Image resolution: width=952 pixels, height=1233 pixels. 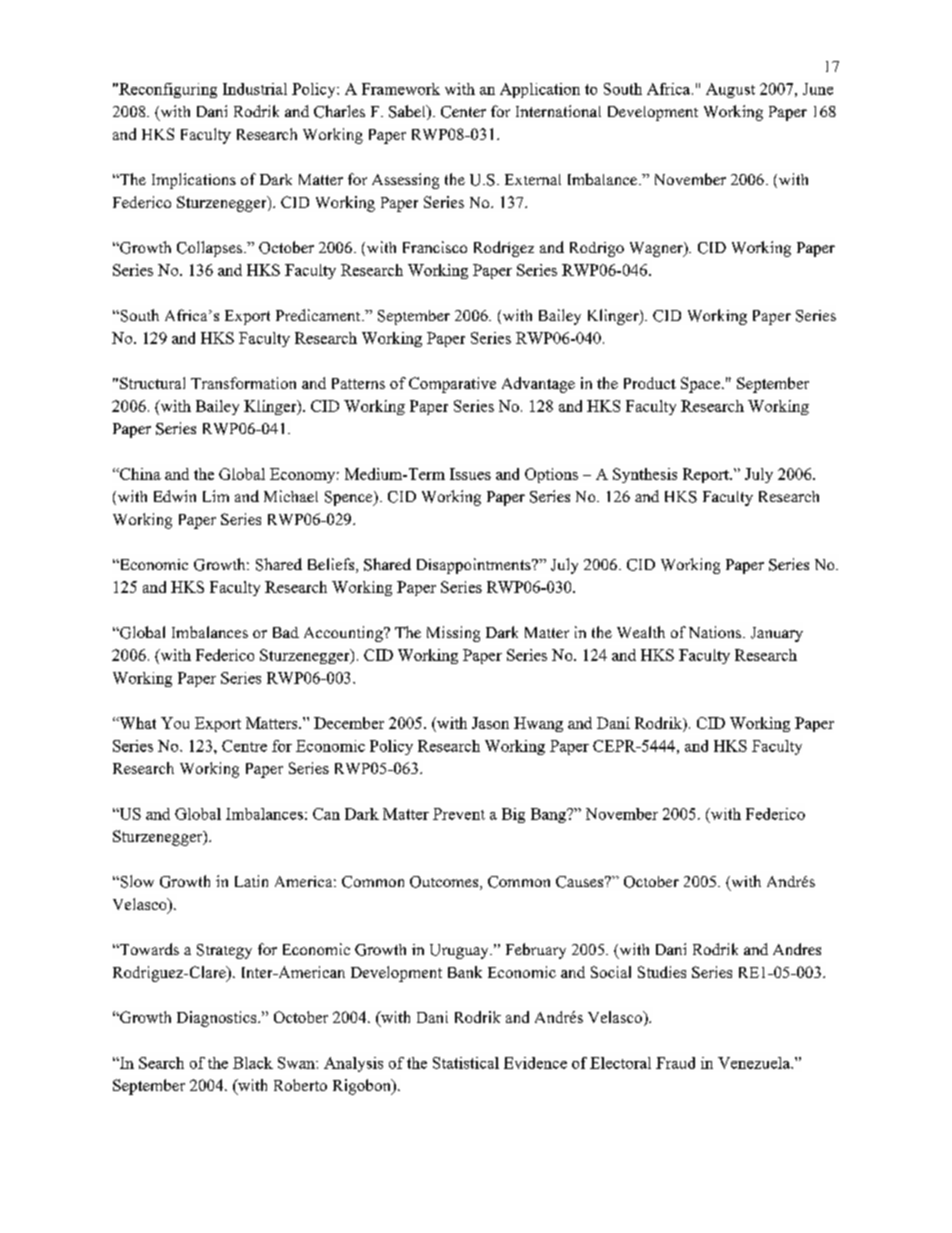 What do you see at coordinates (255, 89) in the screenshot?
I see `Industrial` at bounding box center [255, 89].
